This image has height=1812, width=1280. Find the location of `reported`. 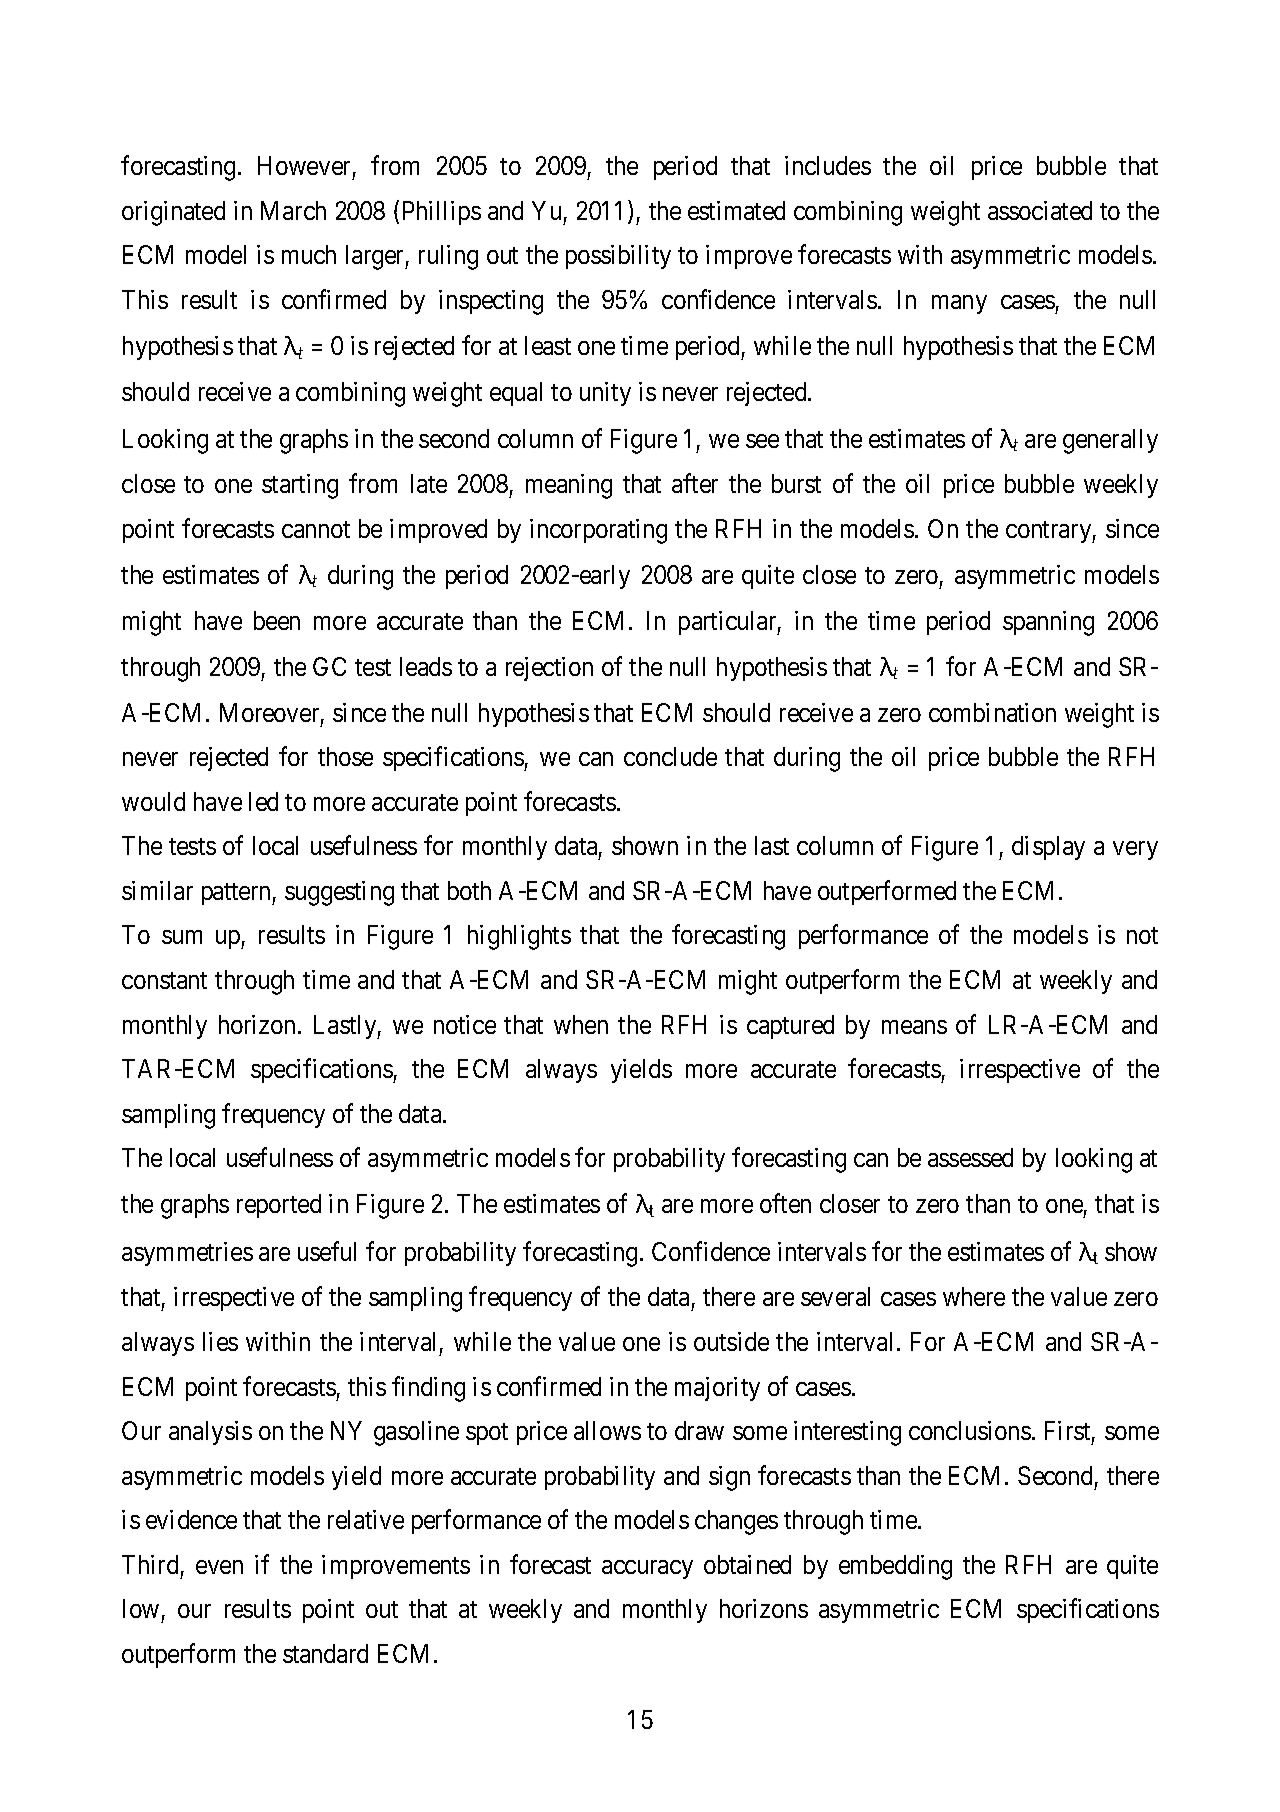

reported is located at coordinates (279, 1206).
